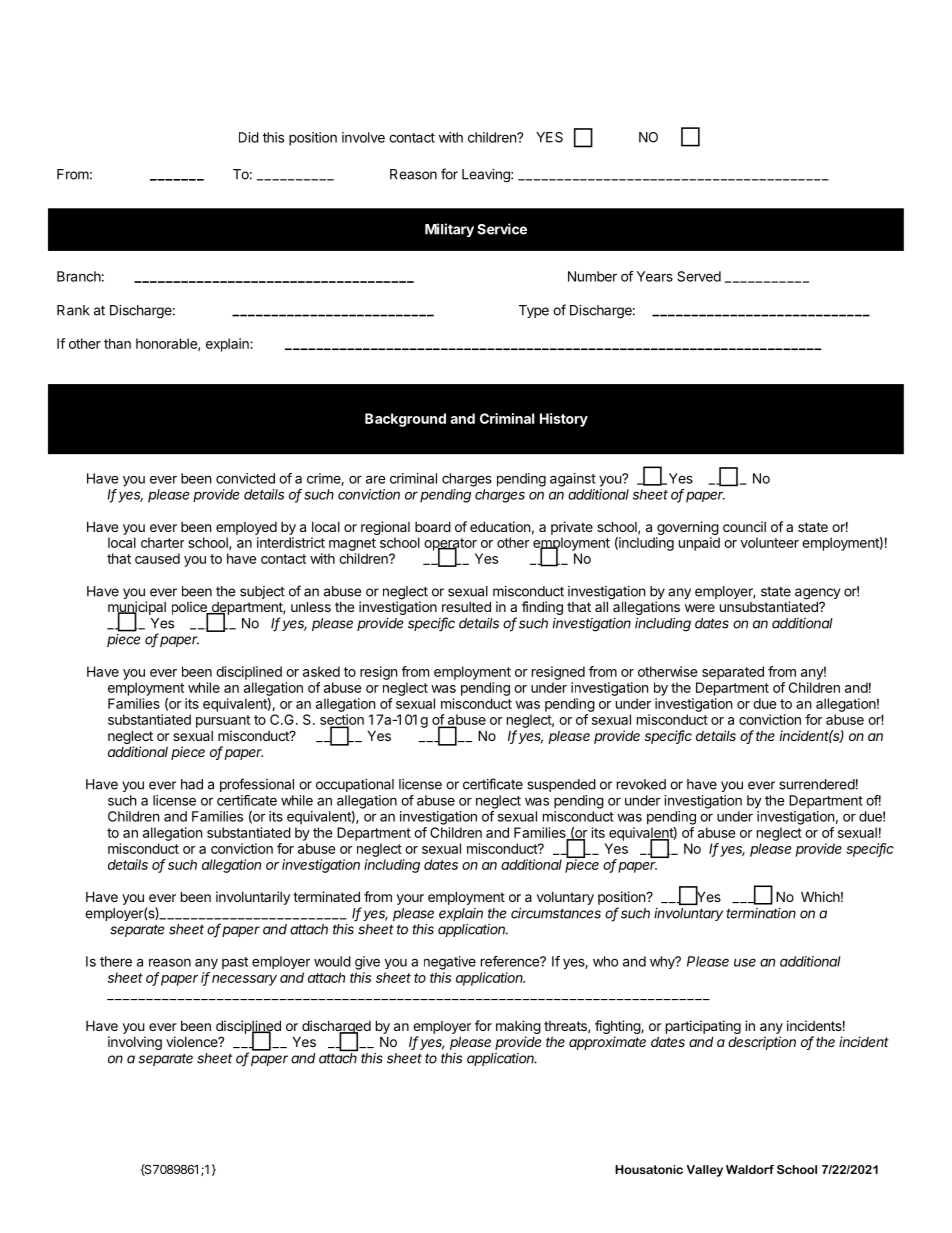 The image size is (952, 1233). Describe the element at coordinates (433, 526) in the document. I see `board` at that location.
